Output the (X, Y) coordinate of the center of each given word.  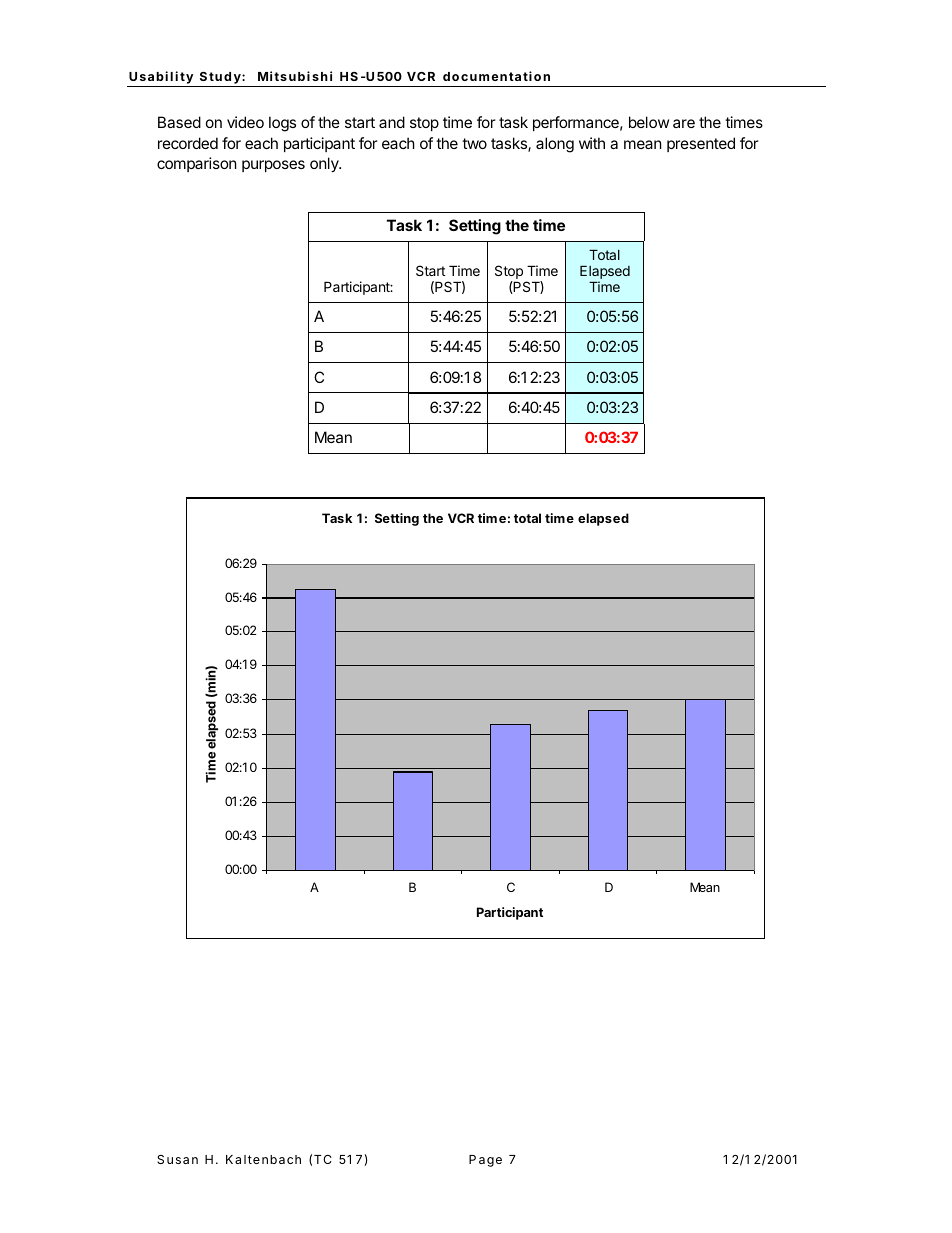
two (474, 143)
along (555, 145)
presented (701, 144)
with (592, 143)
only (325, 164)
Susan (177, 1159)
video (245, 122)
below (649, 122)
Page (485, 1161)
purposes (273, 166)
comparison (197, 164)
